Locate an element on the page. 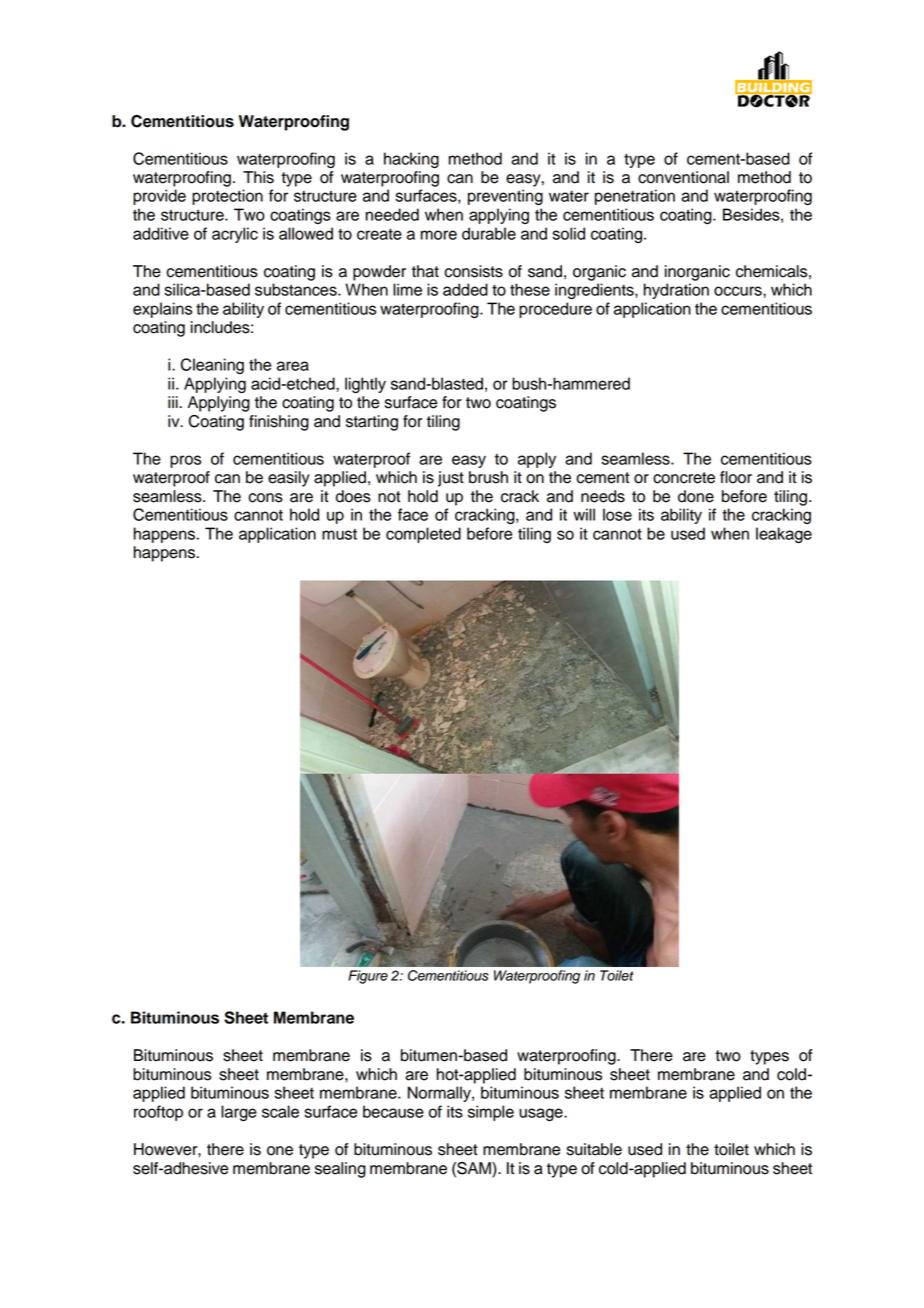 Image resolution: width=924 pixels, height=1308 pixels. suitable is located at coordinates (594, 1149).
